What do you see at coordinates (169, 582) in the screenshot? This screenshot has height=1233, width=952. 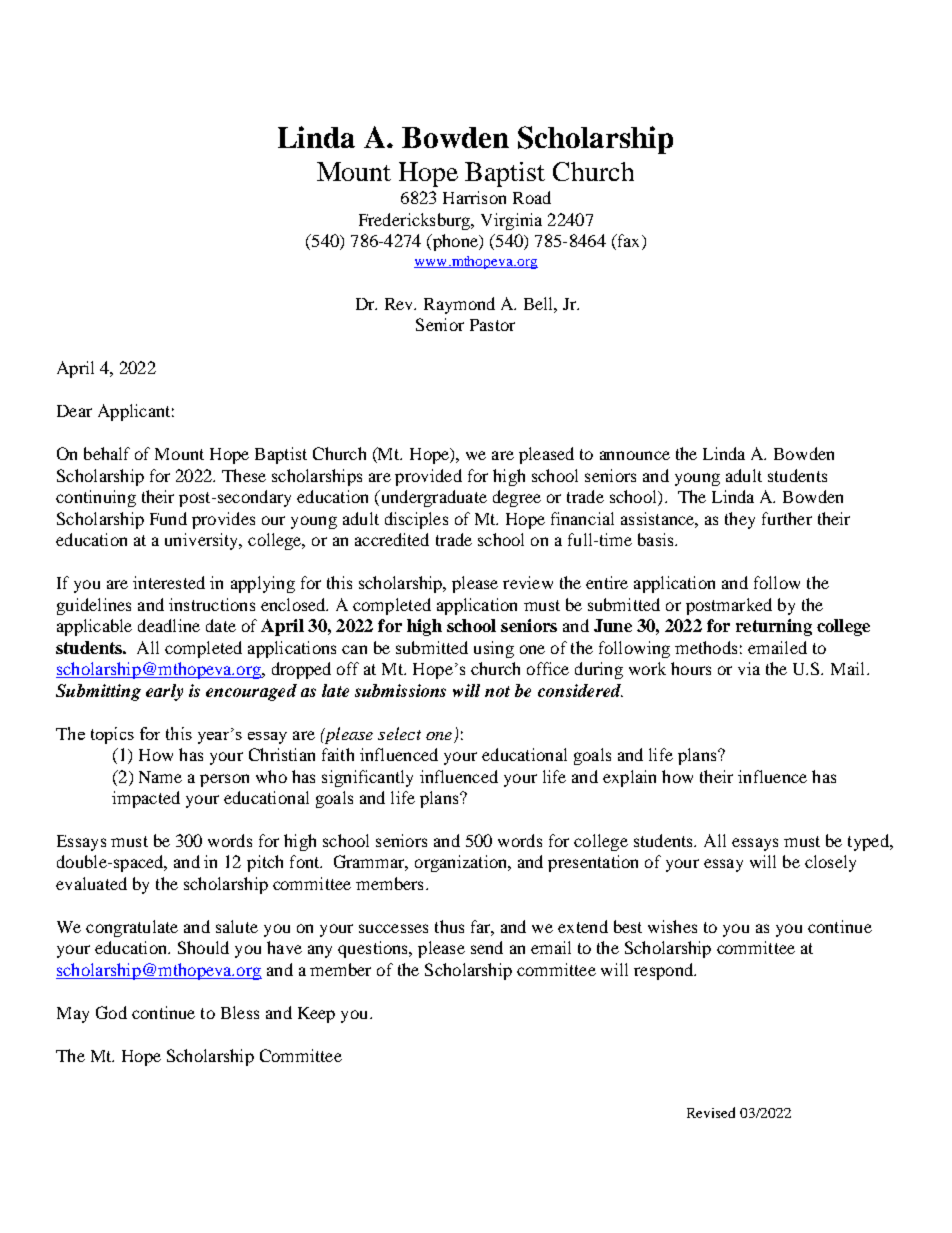 I see `interested` at bounding box center [169, 582].
